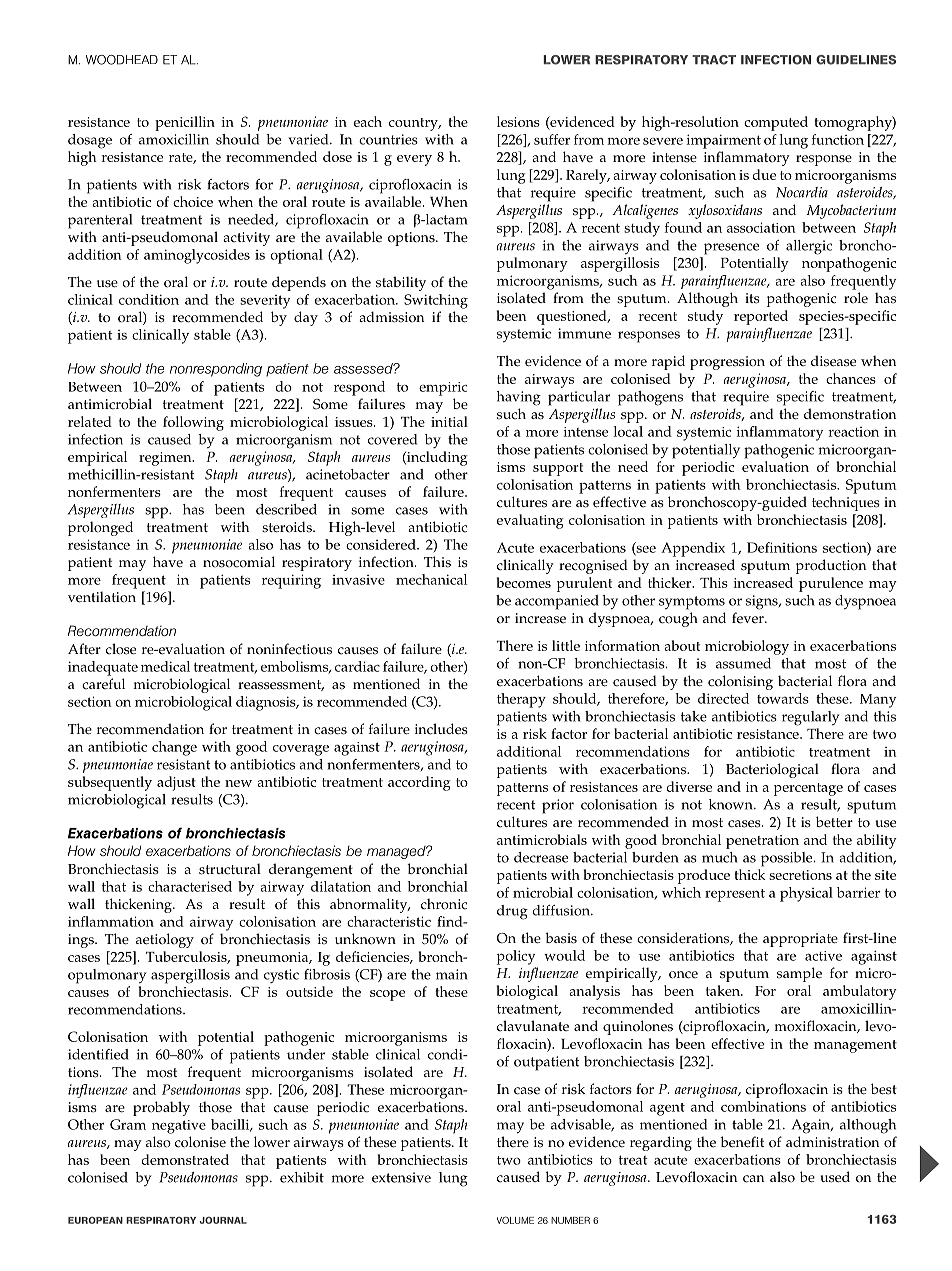  I want to click on computed, so click(776, 123).
